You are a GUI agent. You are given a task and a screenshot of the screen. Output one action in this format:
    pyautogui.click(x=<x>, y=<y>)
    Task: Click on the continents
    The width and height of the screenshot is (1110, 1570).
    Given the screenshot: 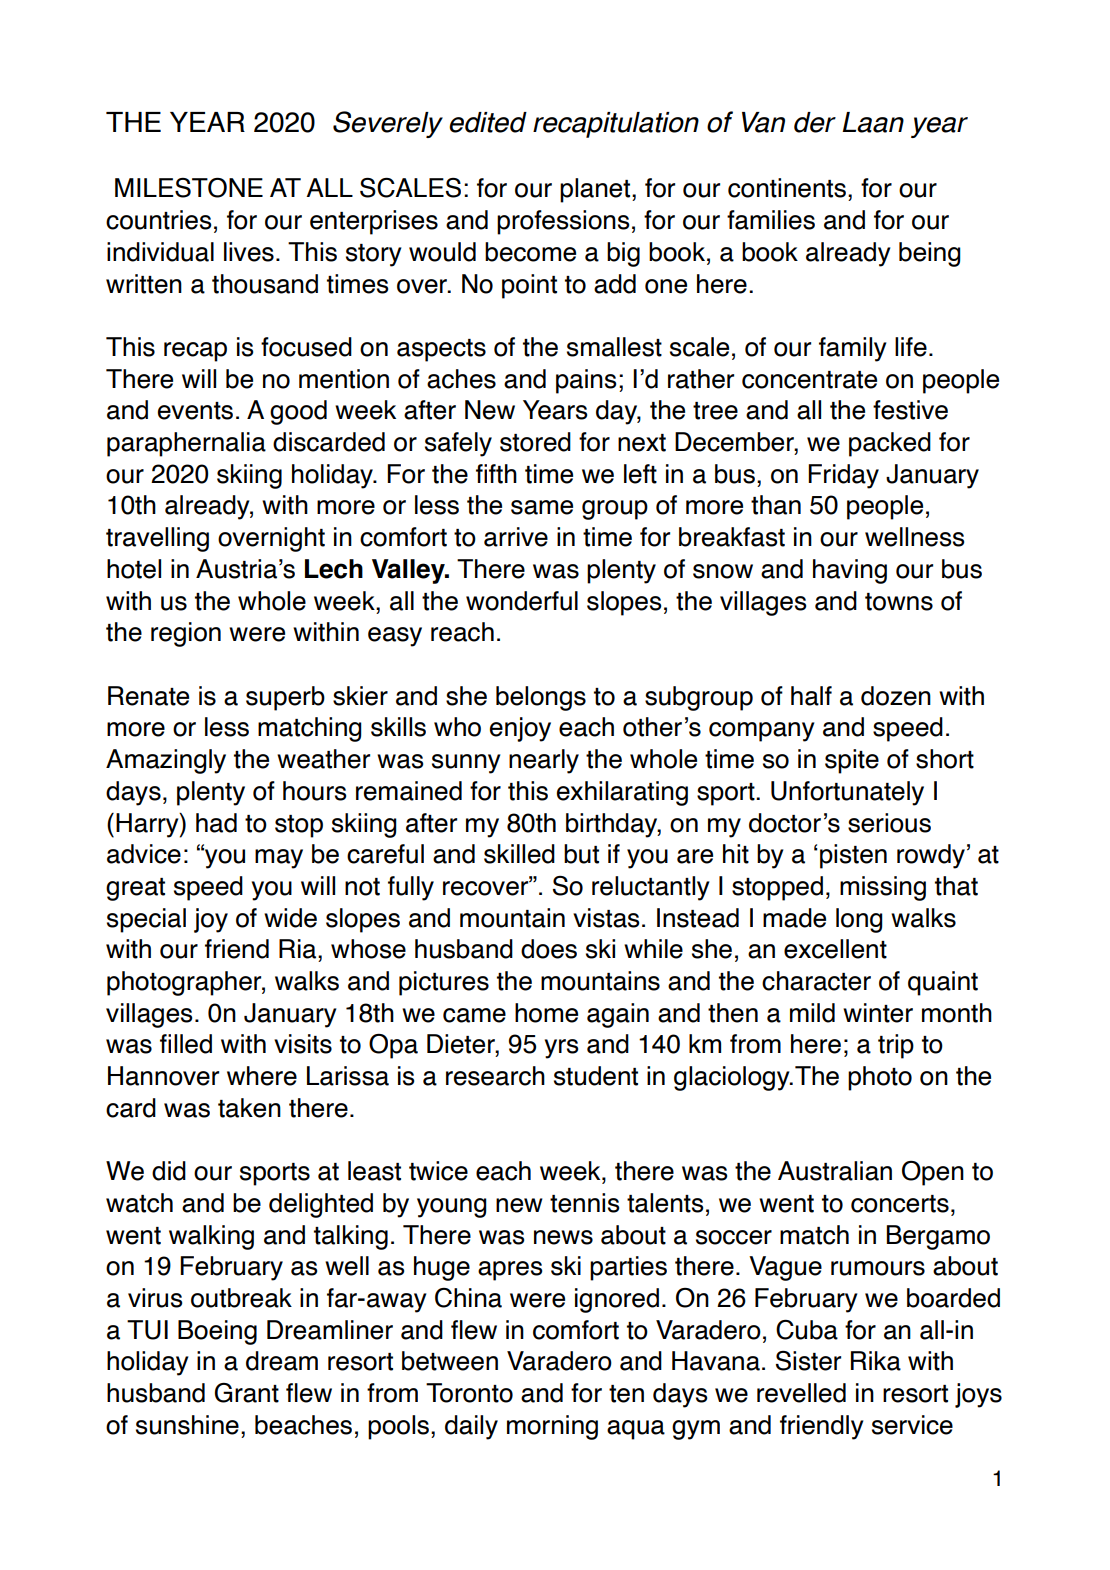 What is the action you would take?
    pyautogui.click(x=787, y=188)
